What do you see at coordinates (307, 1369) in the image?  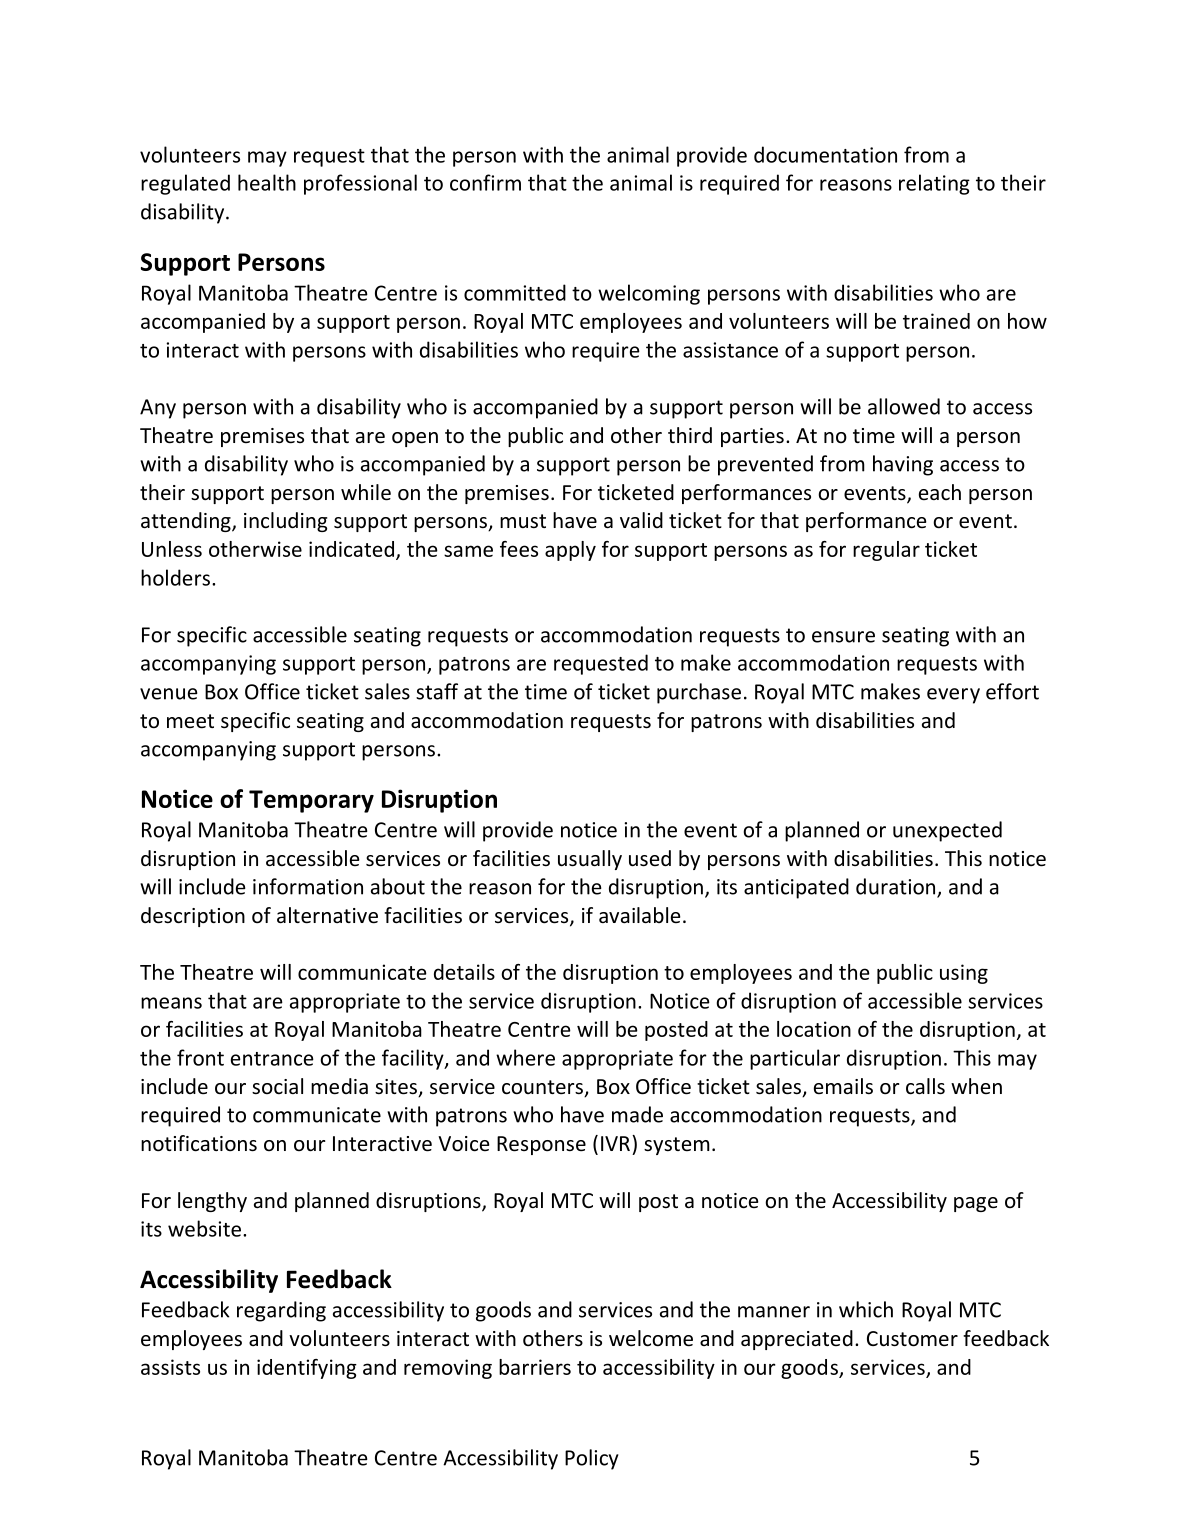 I see `identifying` at bounding box center [307, 1369].
